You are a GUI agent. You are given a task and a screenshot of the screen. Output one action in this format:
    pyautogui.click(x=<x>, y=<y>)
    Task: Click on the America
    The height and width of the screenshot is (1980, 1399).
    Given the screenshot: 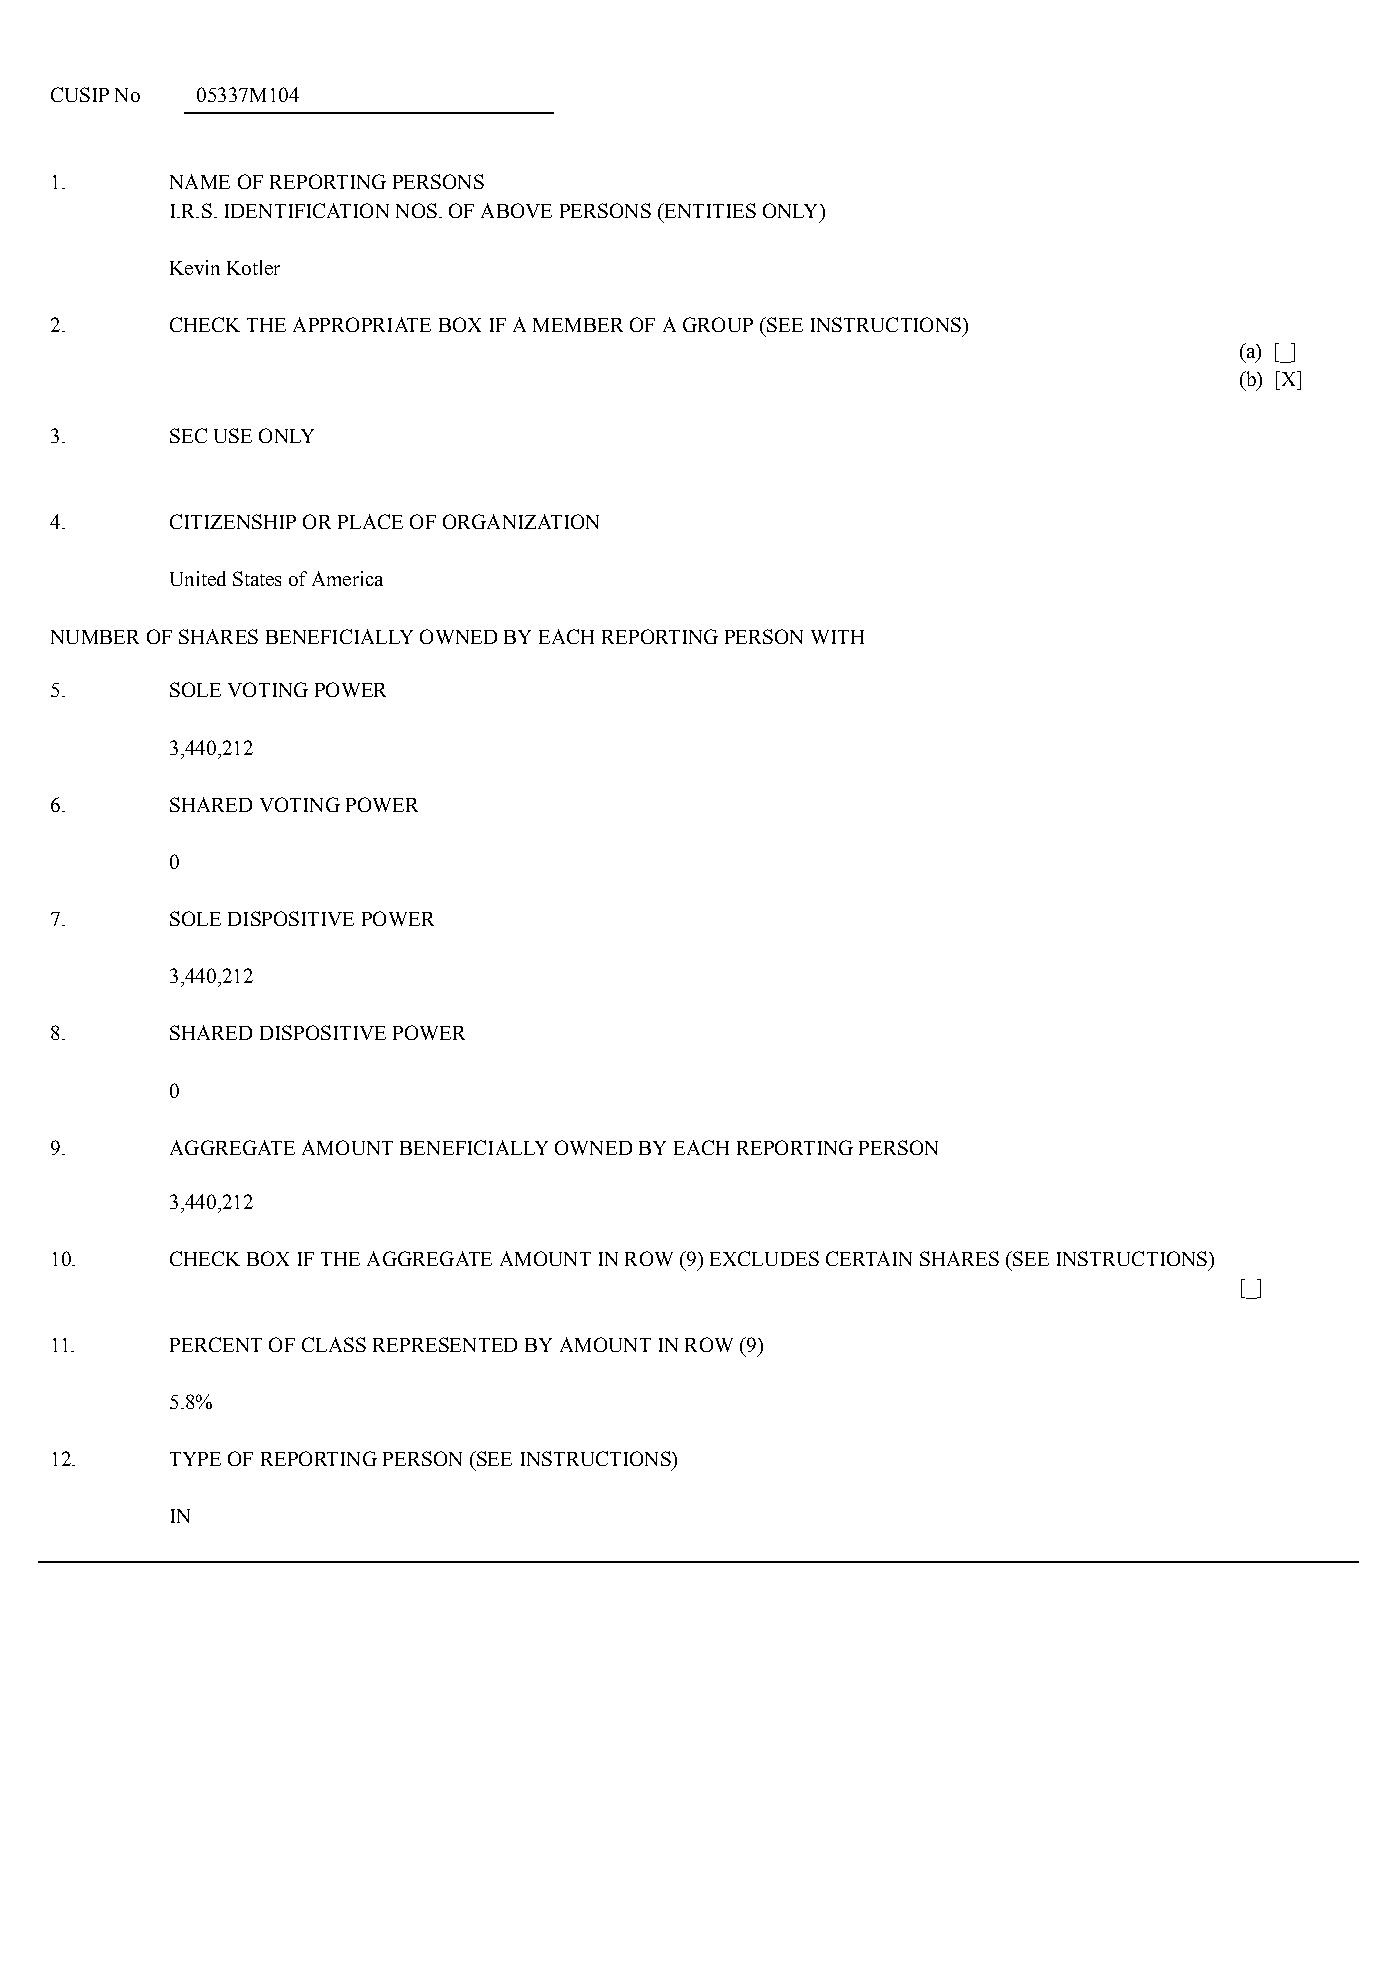 What is the action you would take?
    pyautogui.click(x=347, y=578)
